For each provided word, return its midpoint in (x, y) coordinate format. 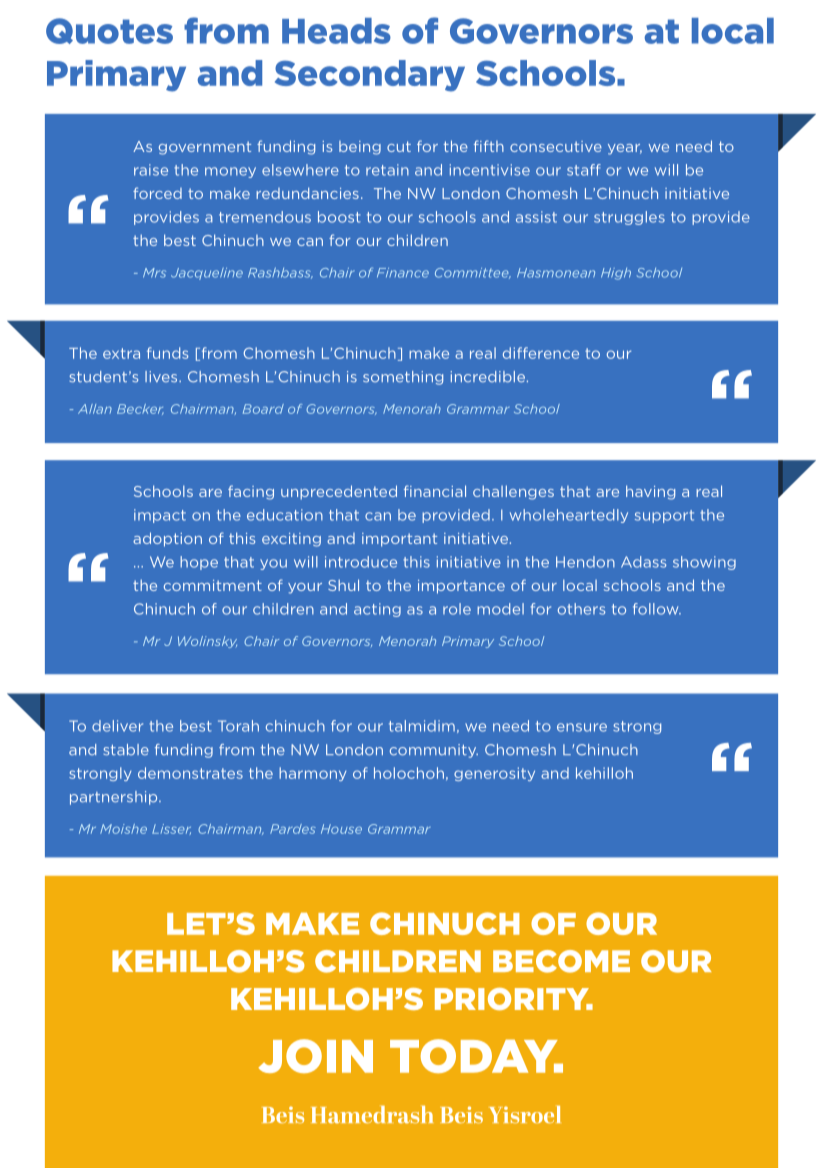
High (616, 274)
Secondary (370, 76)
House (341, 829)
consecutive (556, 146)
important (399, 540)
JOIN (315, 1056)
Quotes (109, 31)
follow (657, 609)
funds (168, 353)
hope (199, 563)
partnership (115, 798)
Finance (403, 273)
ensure (582, 727)
